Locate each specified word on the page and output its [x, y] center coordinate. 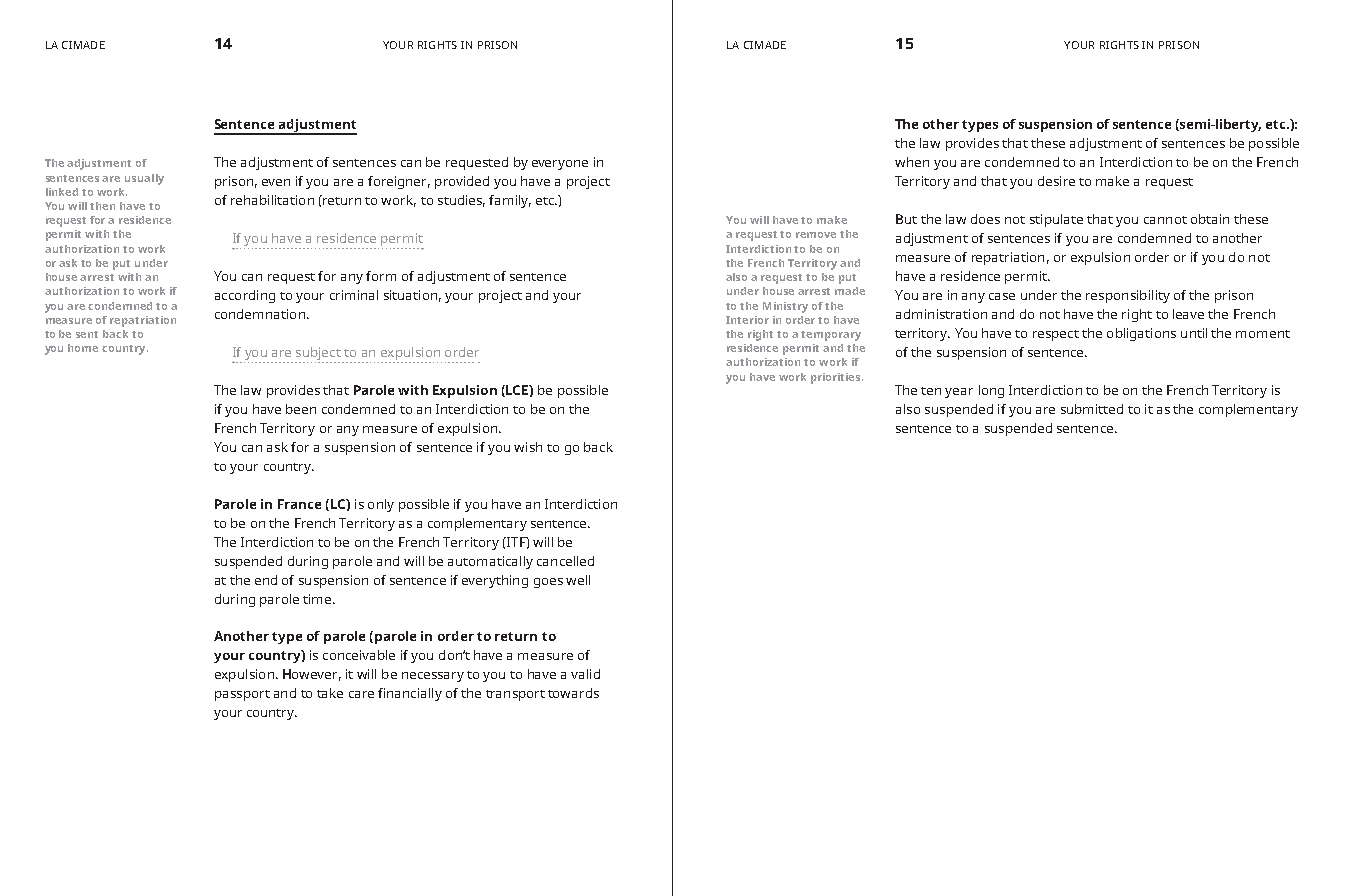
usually [144, 179]
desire [1056, 181]
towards [573, 693]
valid [585, 674]
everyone [560, 165]
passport [242, 695]
